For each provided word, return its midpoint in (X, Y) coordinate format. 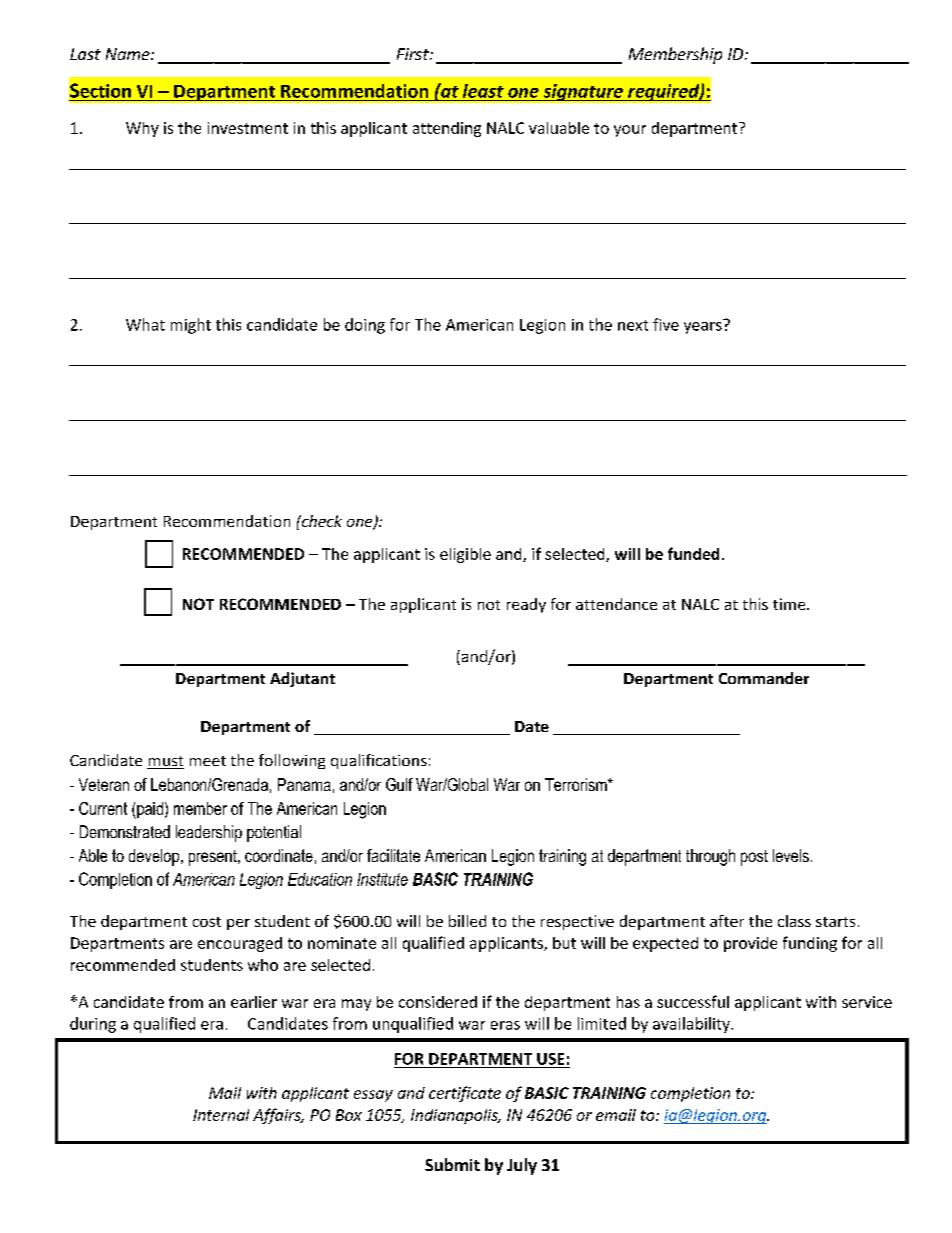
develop (155, 857)
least (483, 91)
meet (208, 761)
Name (129, 54)
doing (365, 326)
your (630, 131)
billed (467, 921)
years (703, 328)
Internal (221, 1115)
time (790, 604)
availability (692, 1025)
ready (526, 605)
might (191, 326)
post (754, 858)
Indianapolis (455, 1116)
